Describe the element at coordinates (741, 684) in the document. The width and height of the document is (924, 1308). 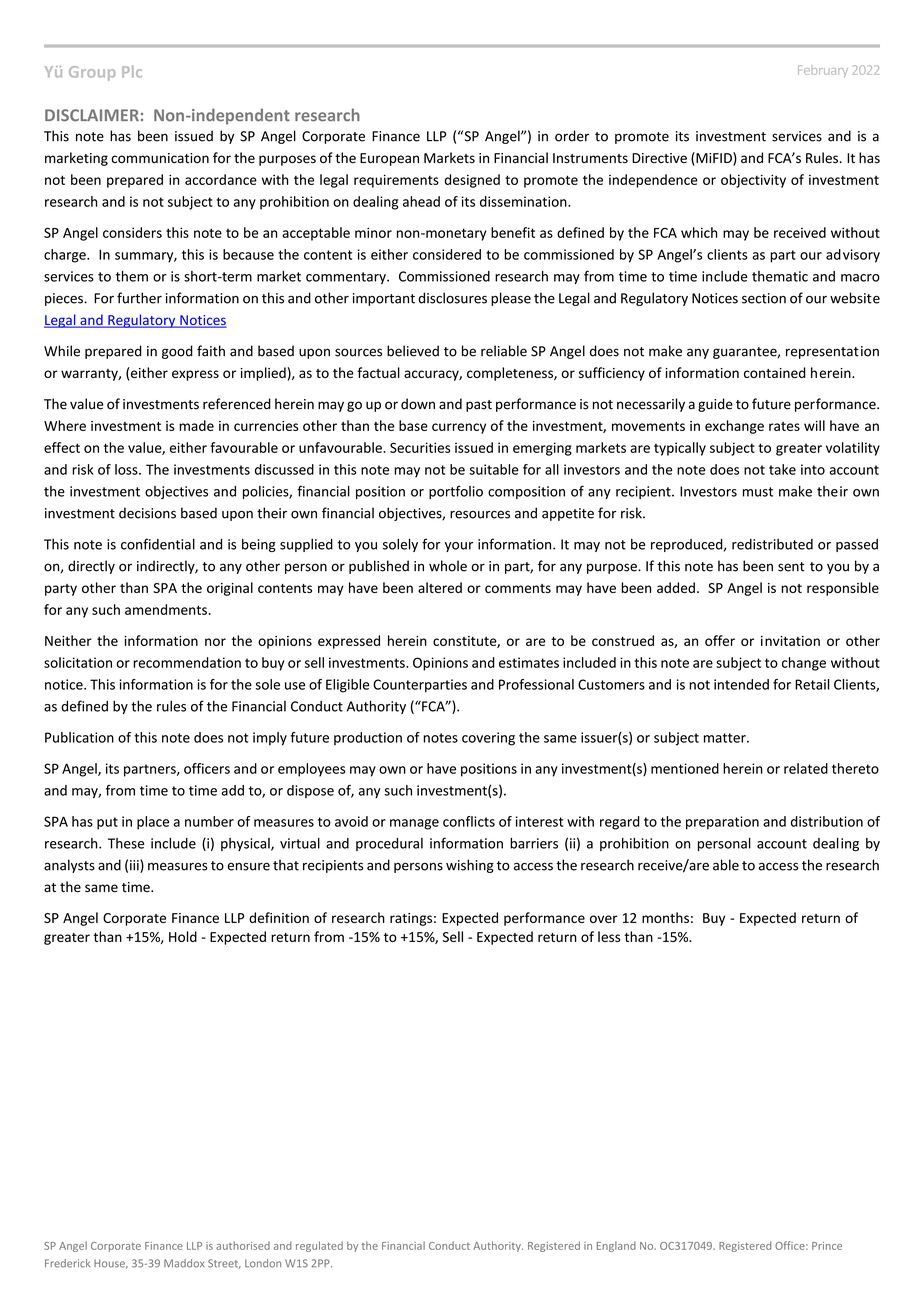
I see `intended` at that location.
